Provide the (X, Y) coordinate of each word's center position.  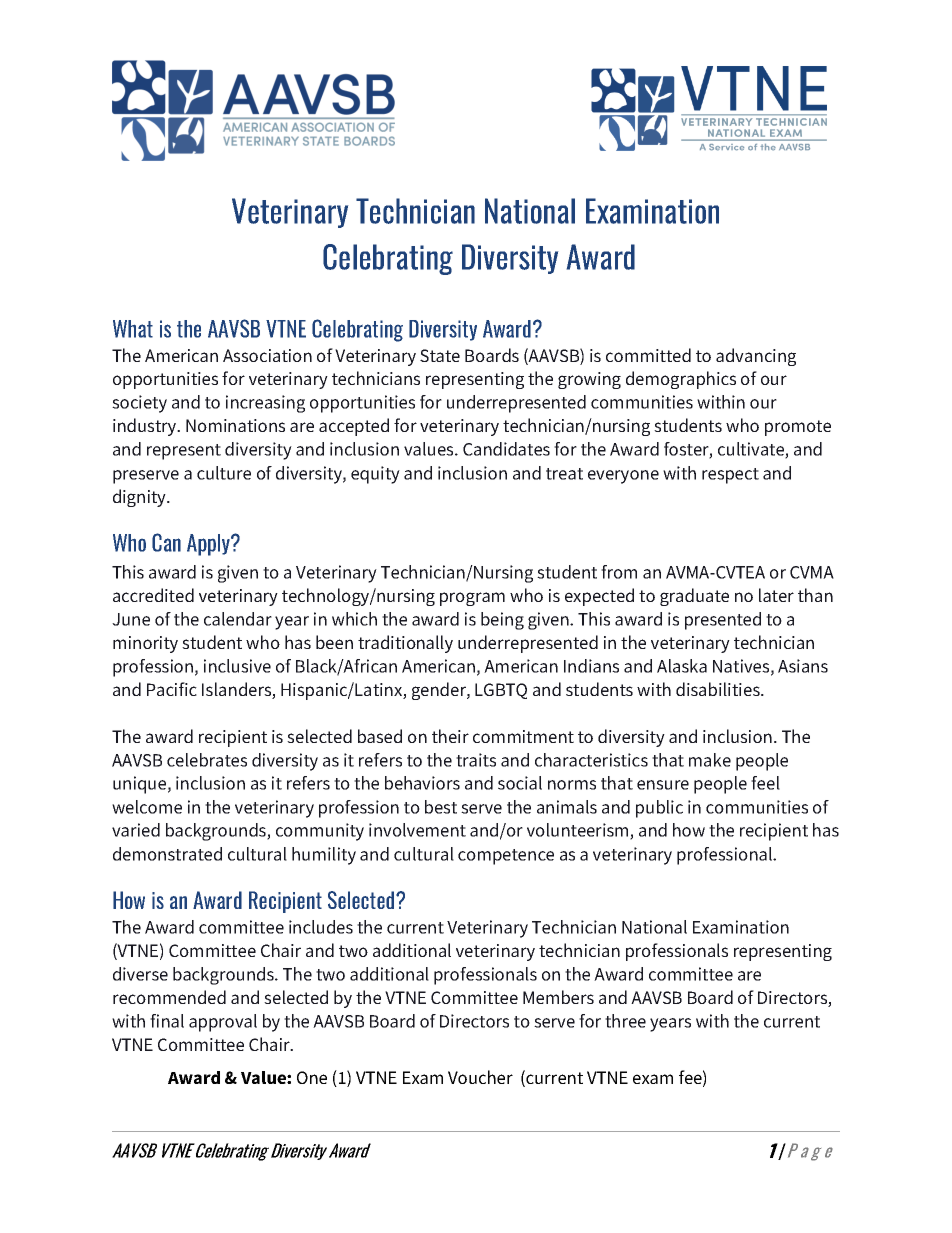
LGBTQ (501, 691)
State (440, 355)
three (625, 1021)
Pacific (172, 689)
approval (223, 1023)
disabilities (719, 689)
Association (267, 355)
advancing (756, 357)
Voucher (480, 1077)
